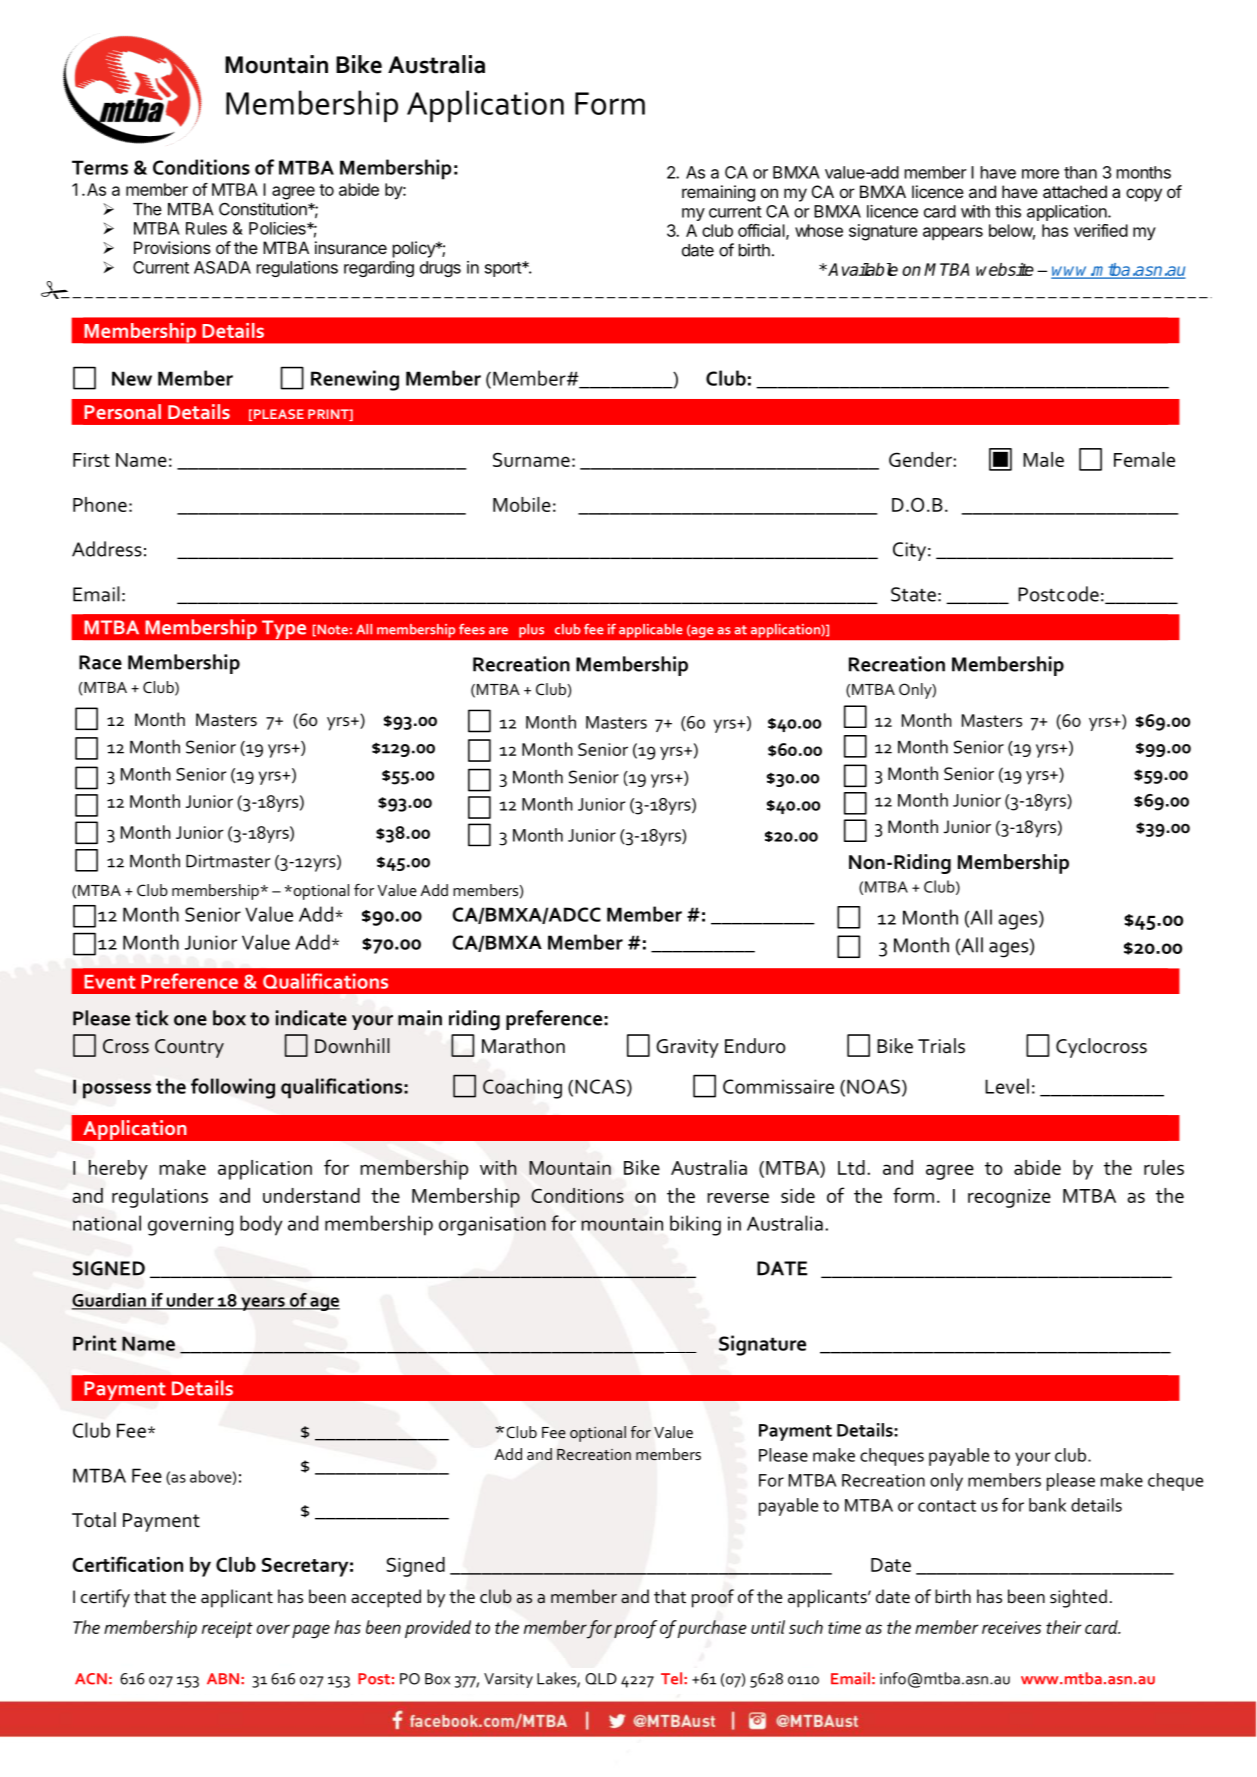  Describe the element at coordinates (1008, 211) in the screenshot. I see `this` at that location.
